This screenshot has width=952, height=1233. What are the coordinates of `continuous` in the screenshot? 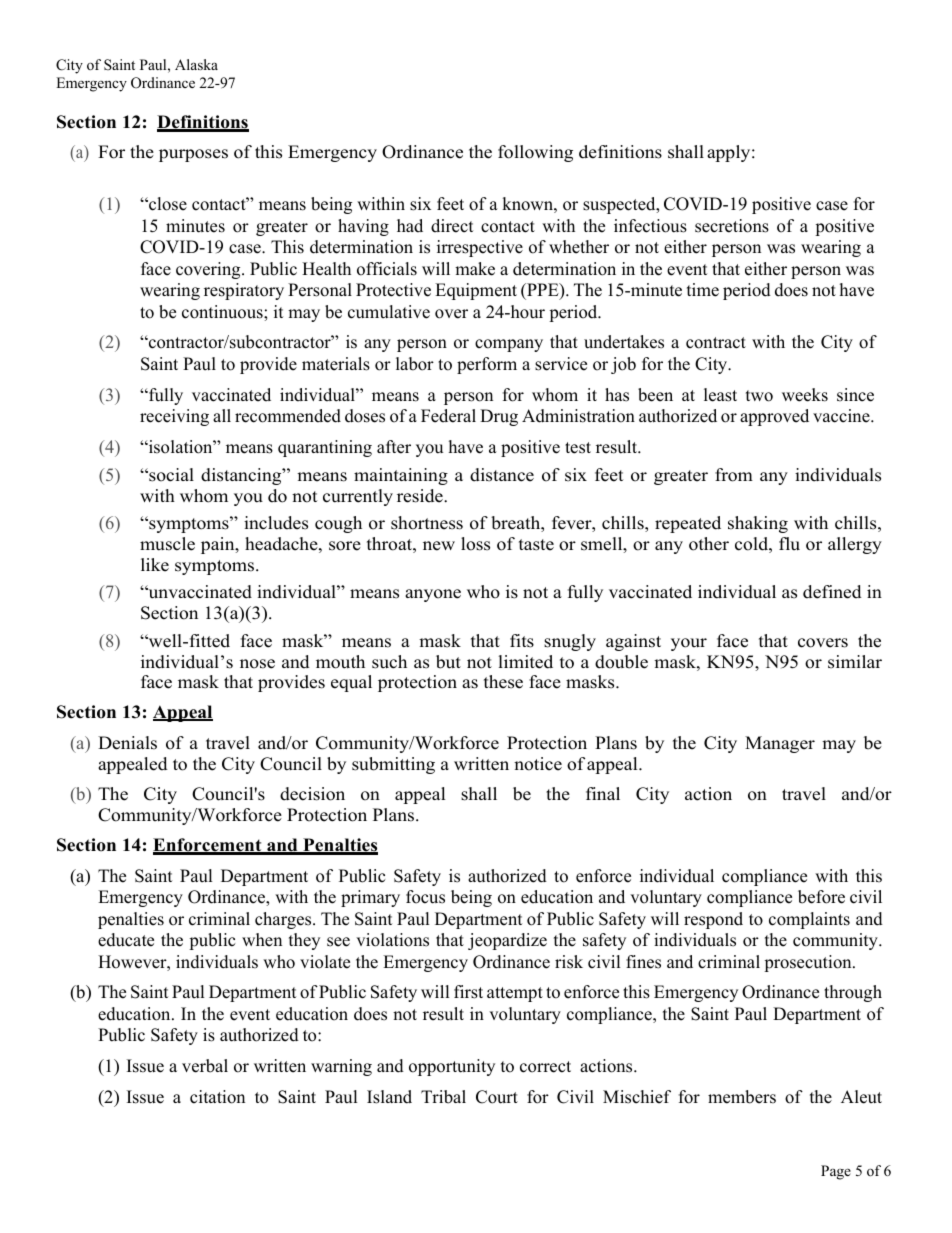 It's located at (223, 312).
